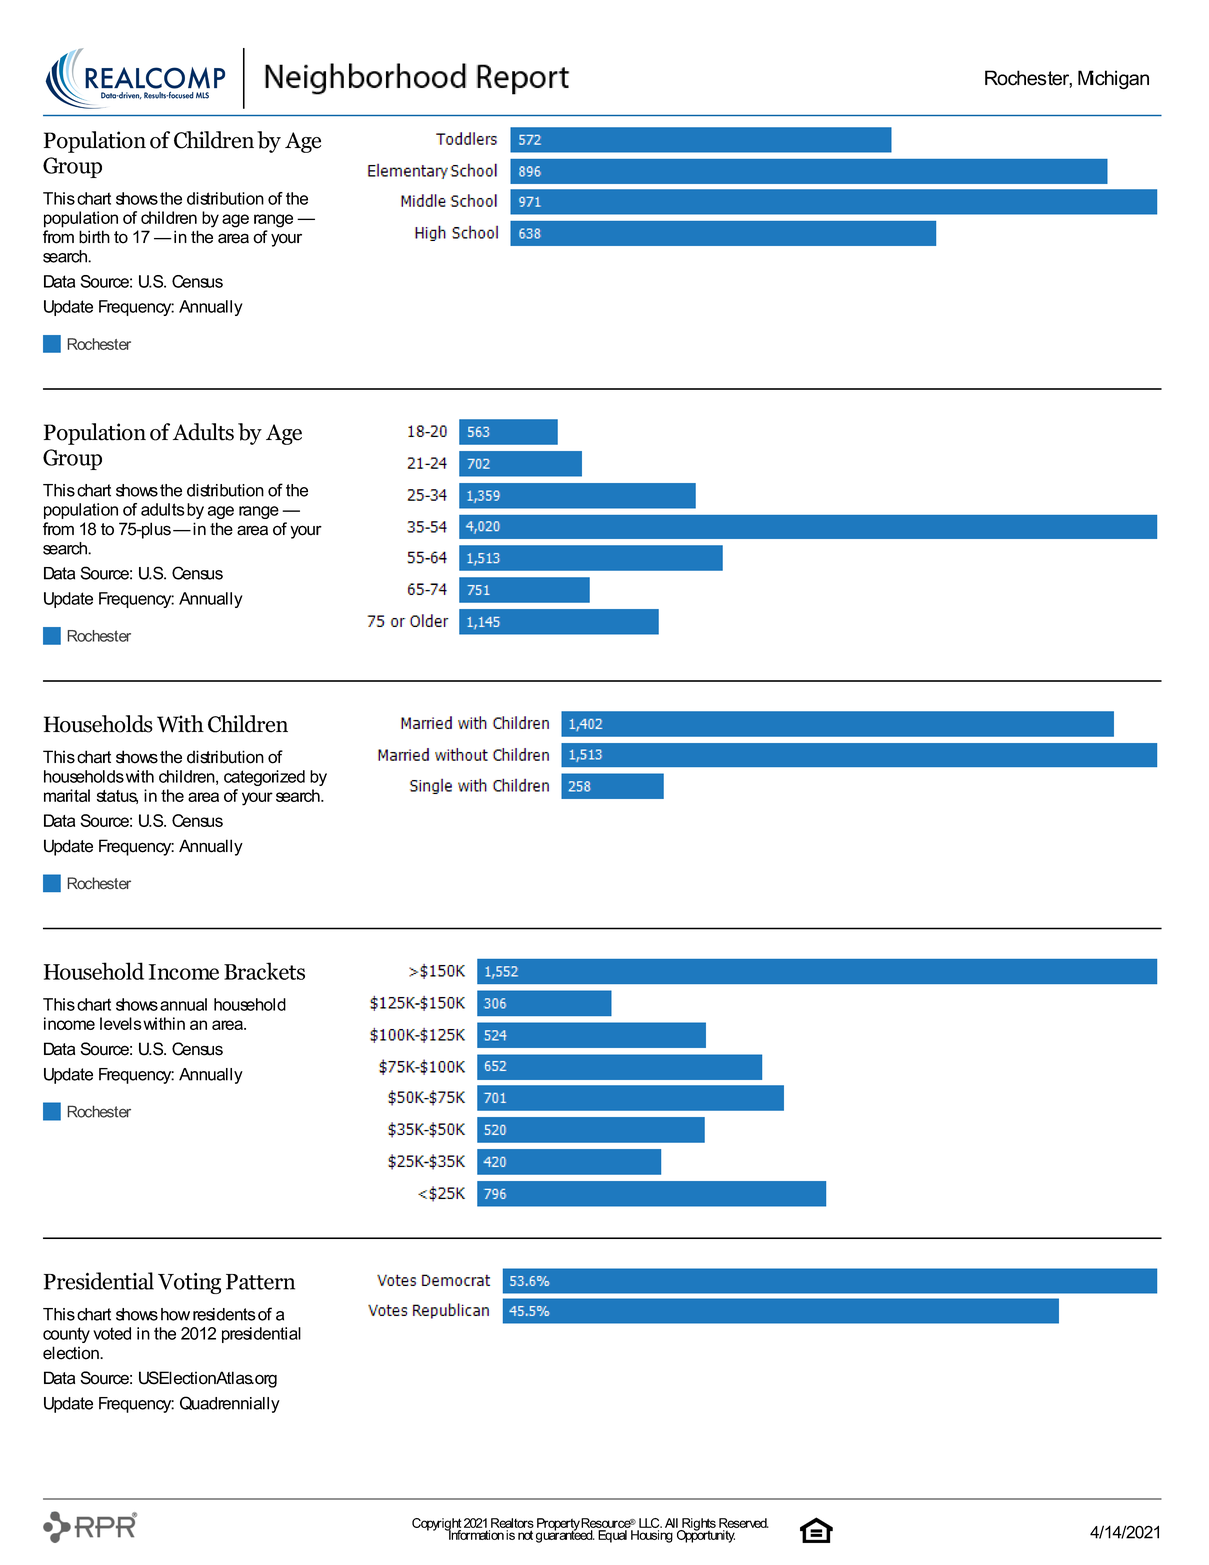 The height and width of the image is (1565, 1209). I want to click on marital, so click(67, 795).
